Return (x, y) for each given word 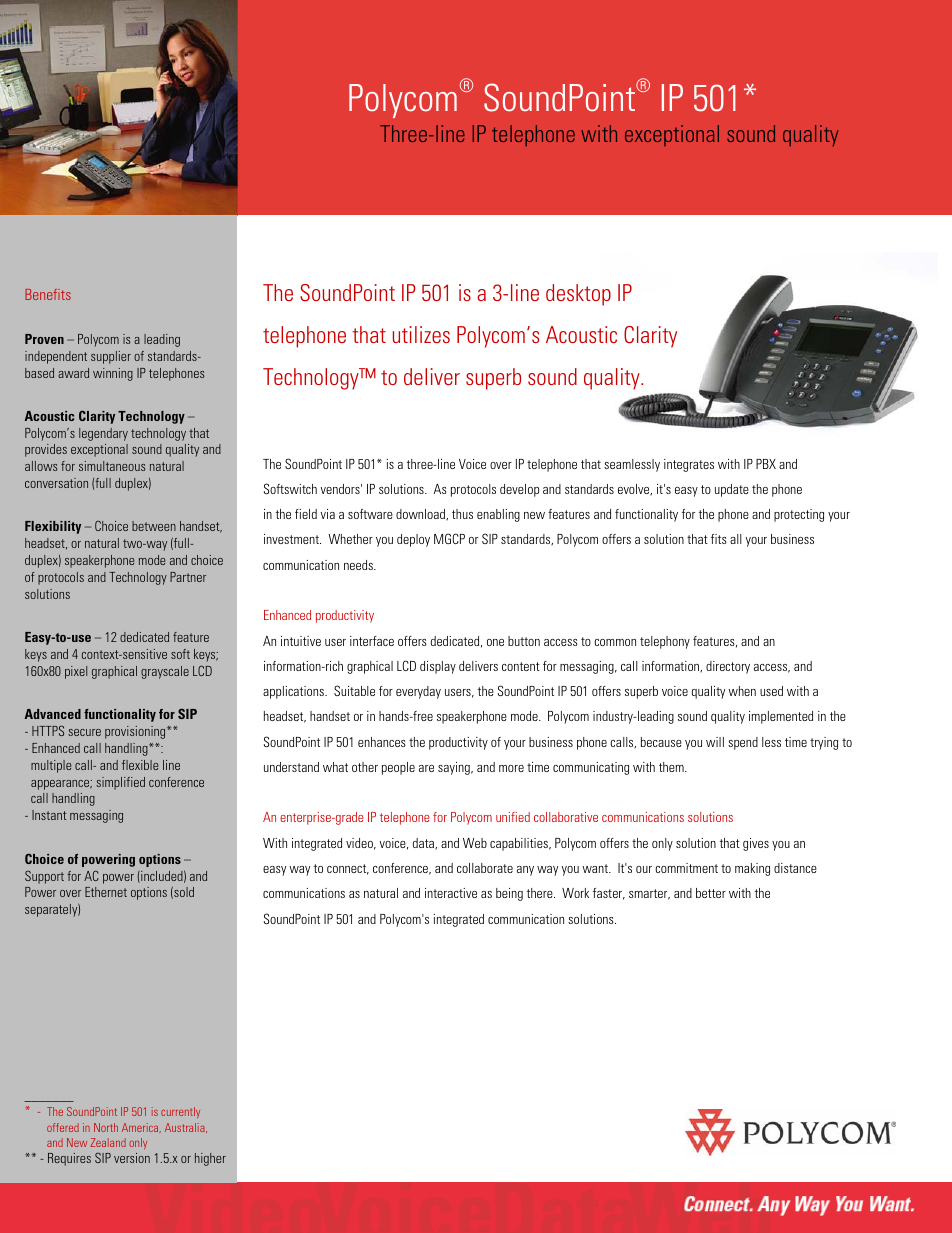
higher (210, 1159)
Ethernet (106, 892)
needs (359, 565)
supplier (111, 357)
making (752, 869)
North (106, 1127)
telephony (665, 642)
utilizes (421, 334)
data (425, 844)
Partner (188, 577)
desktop (578, 295)
